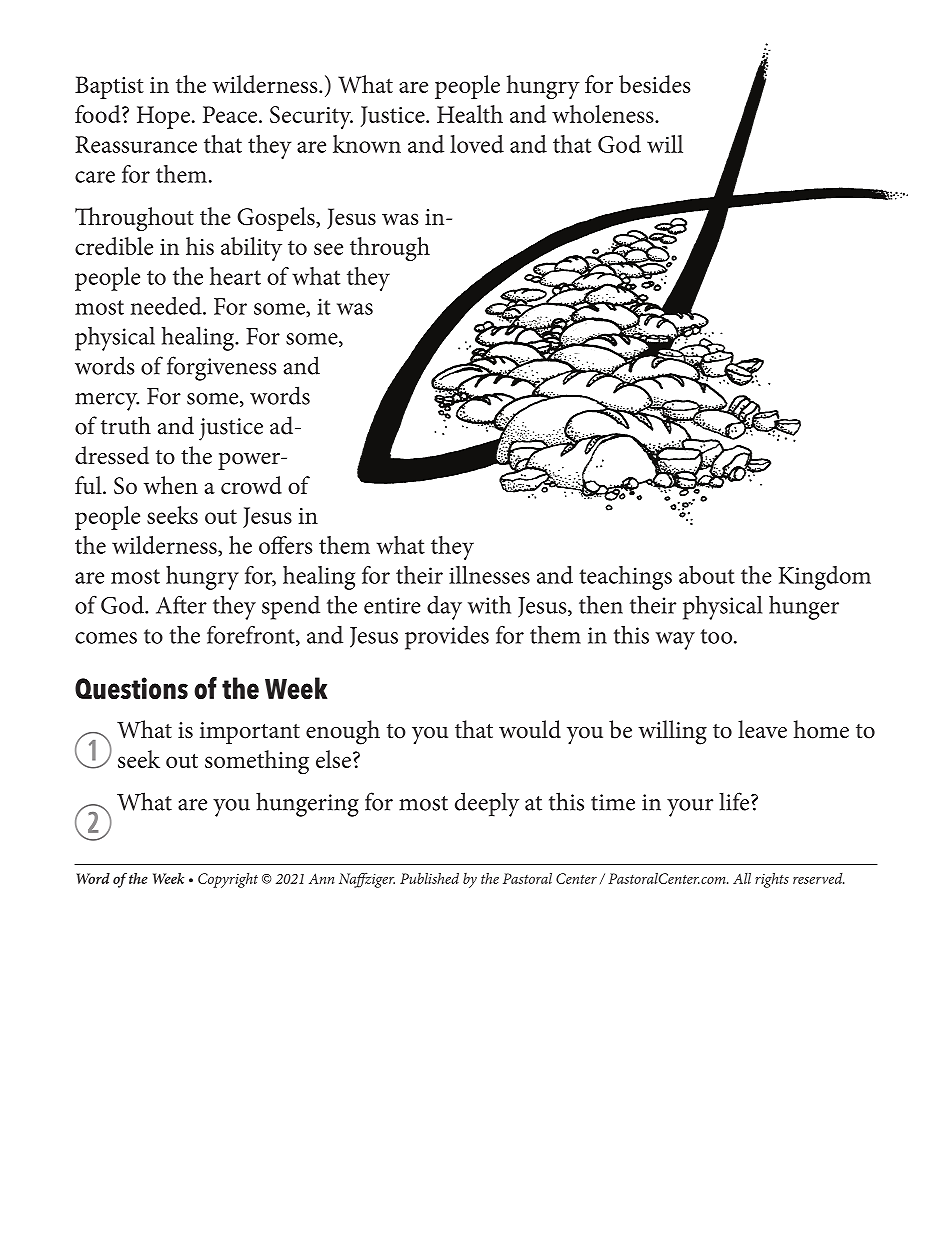 This screenshot has height=1233, width=952. What do you see at coordinates (171, 485) in the screenshot?
I see `when` at bounding box center [171, 485].
